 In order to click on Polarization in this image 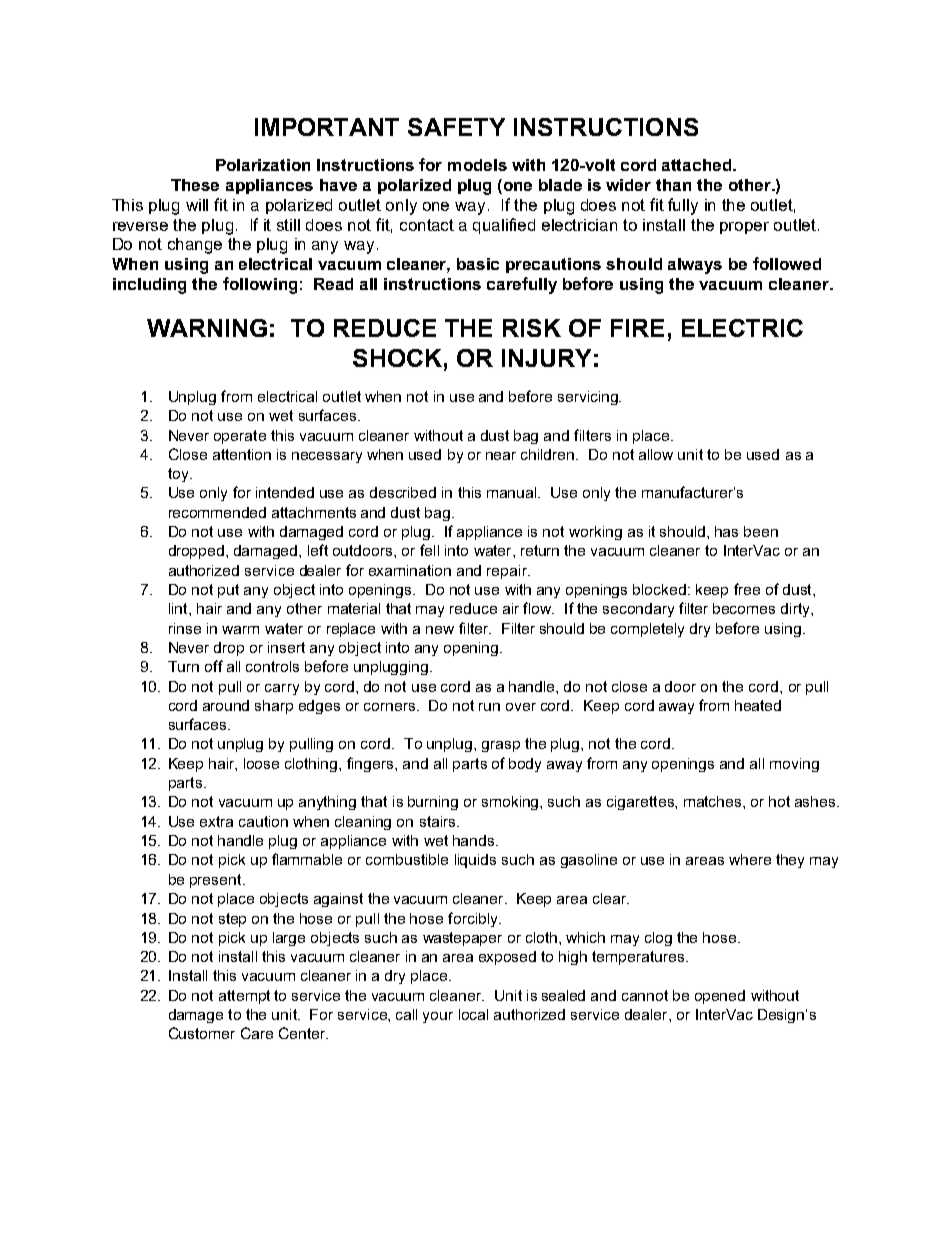, I will do `click(263, 165)`.
